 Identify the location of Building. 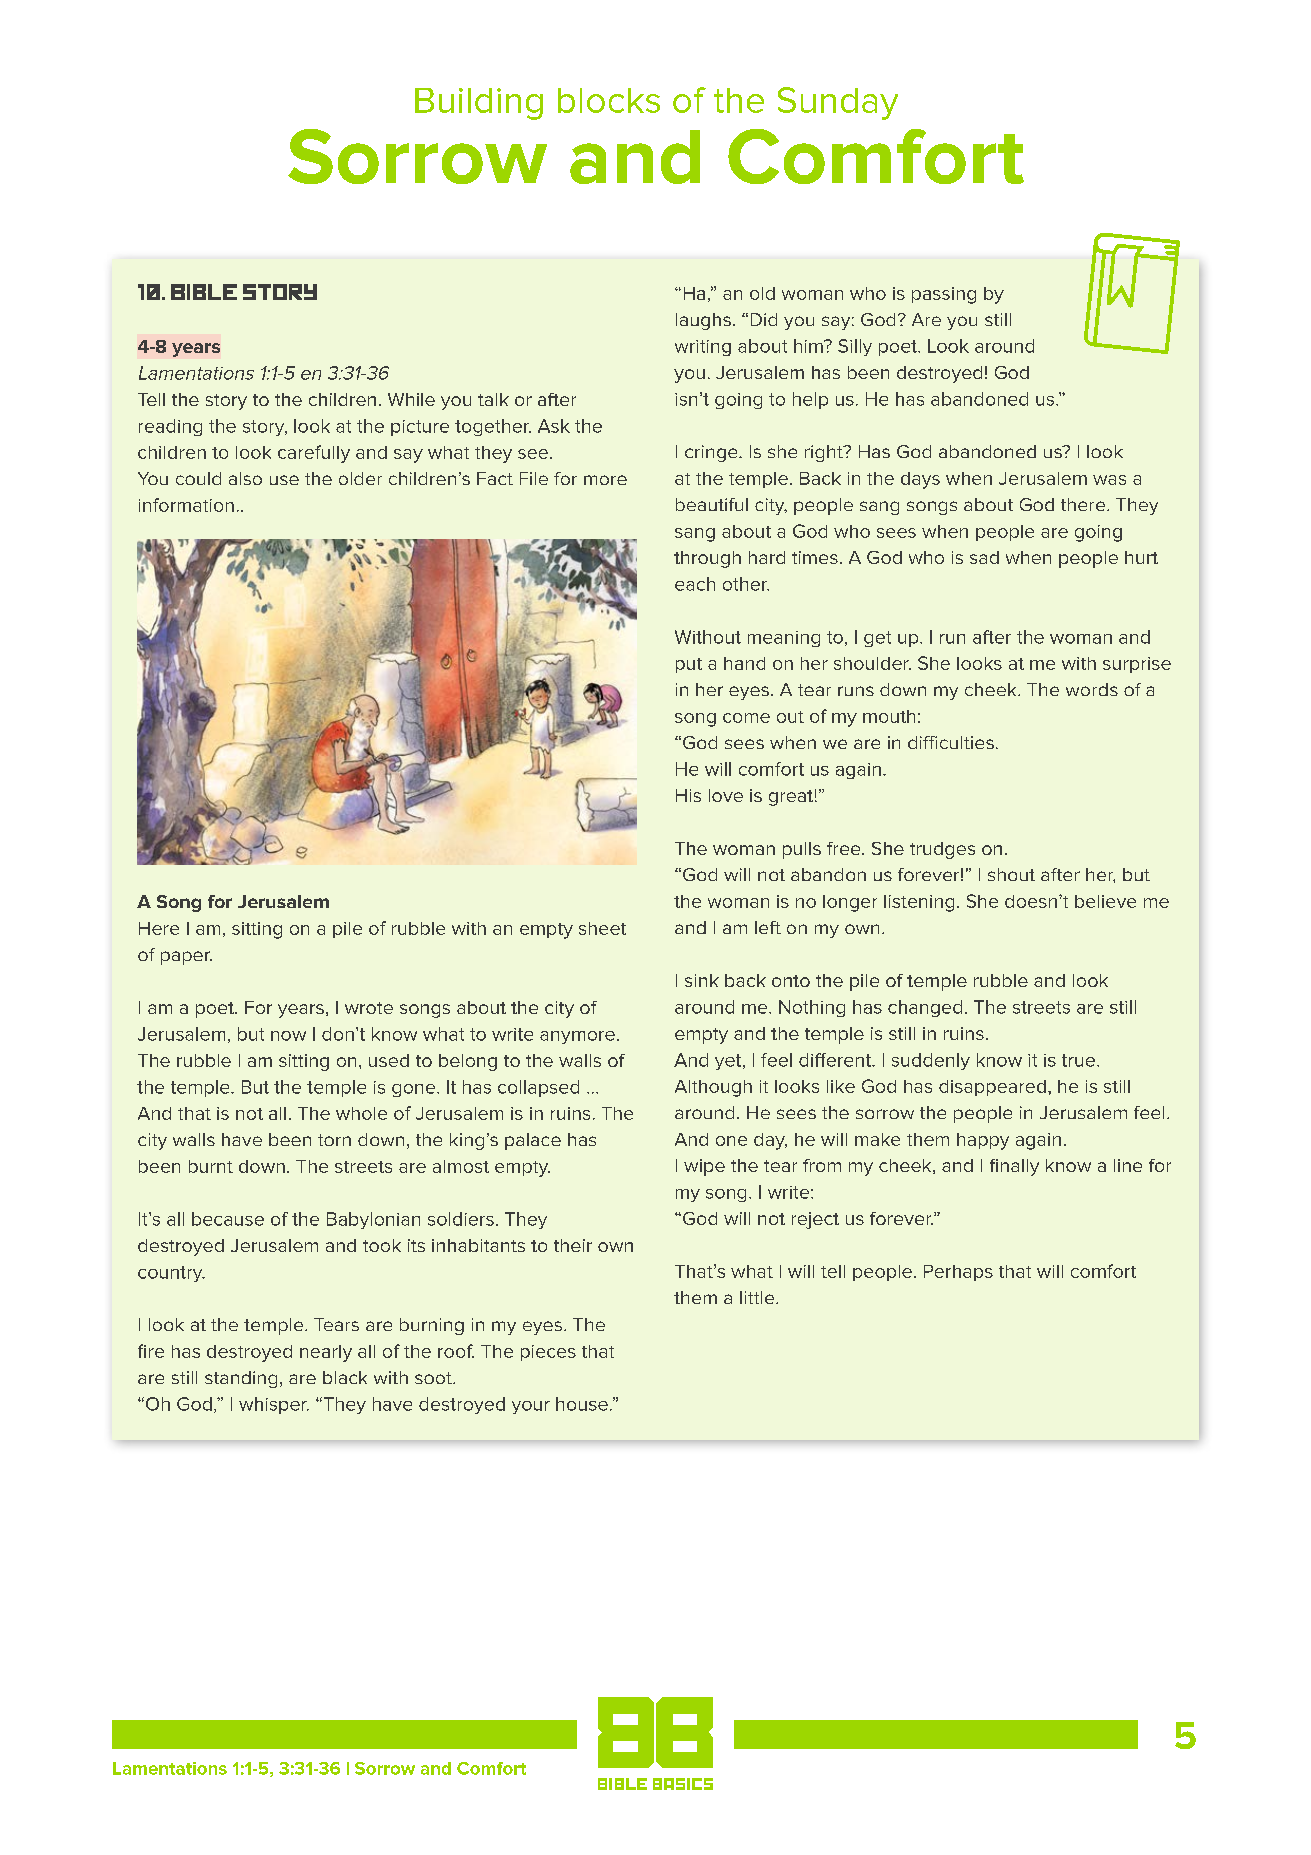
(479, 104).
